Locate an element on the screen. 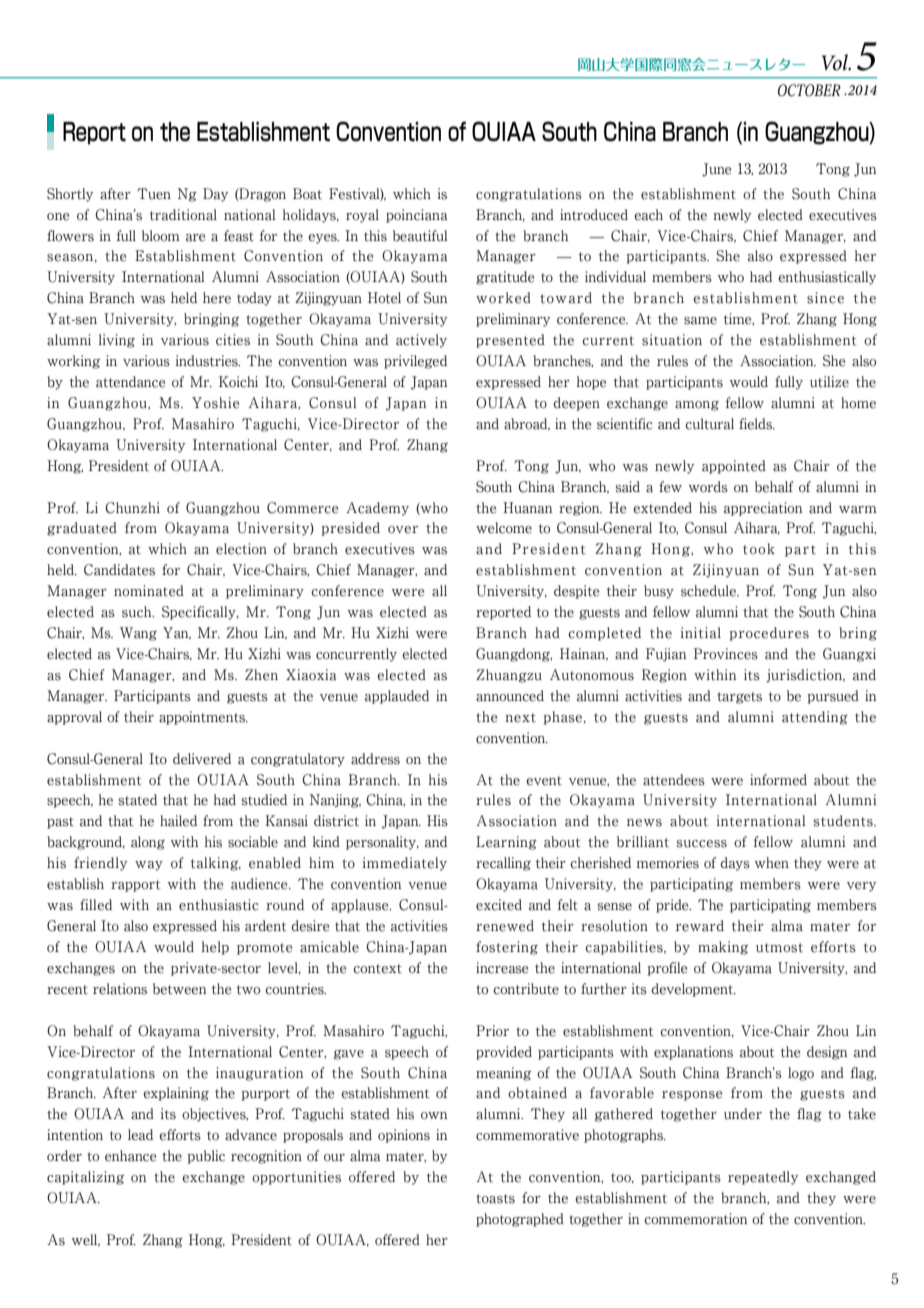 The image size is (924, 1308). Shortly is located at coordinates (70, 195).
